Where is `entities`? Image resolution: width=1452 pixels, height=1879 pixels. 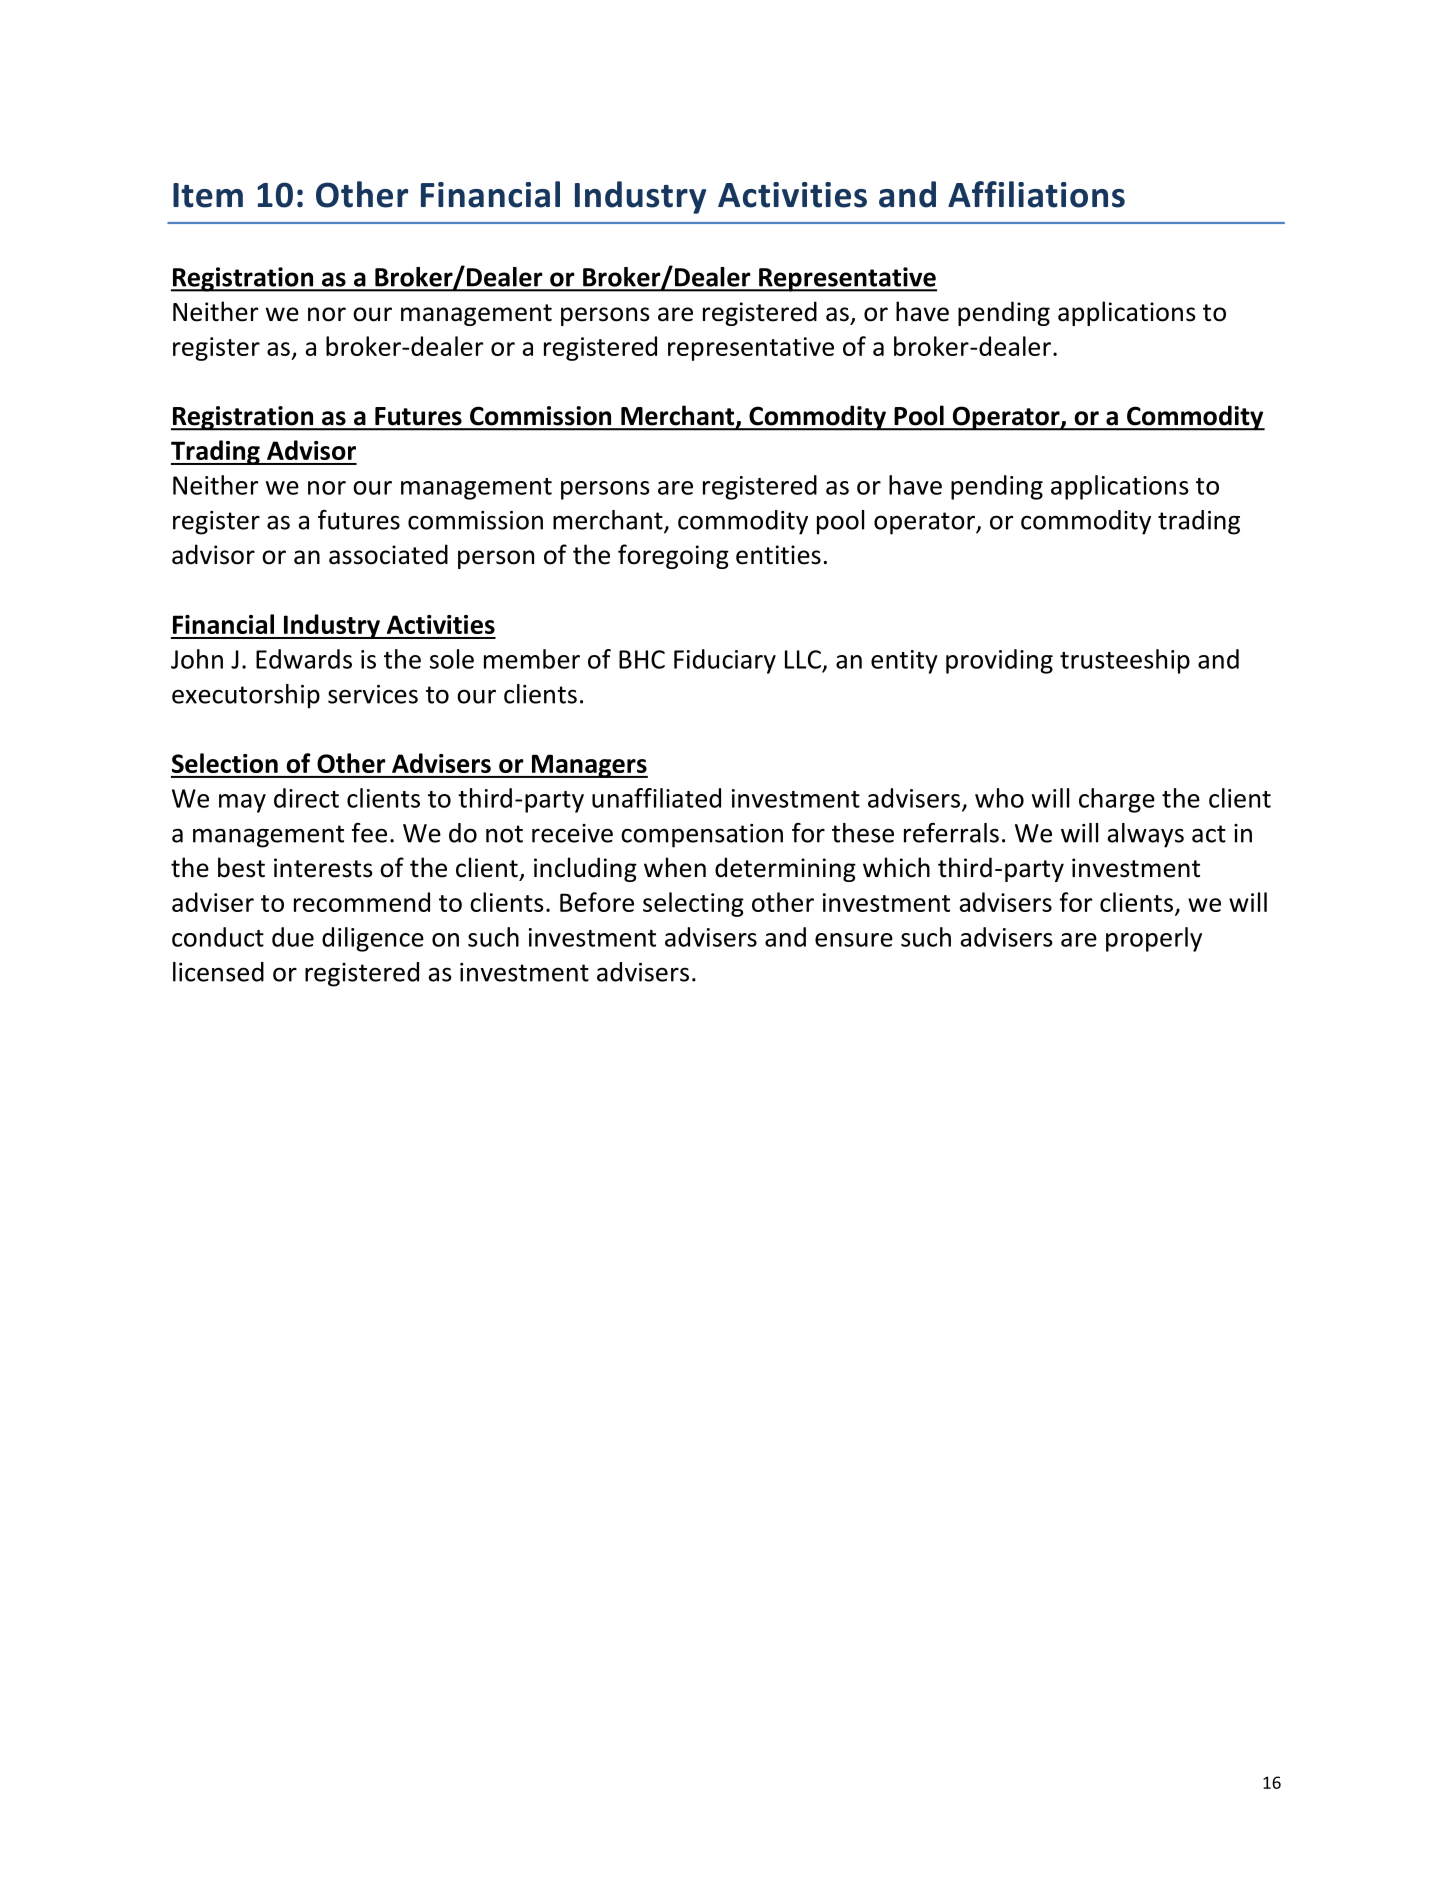 entities is located at coordinates (778, 555).
